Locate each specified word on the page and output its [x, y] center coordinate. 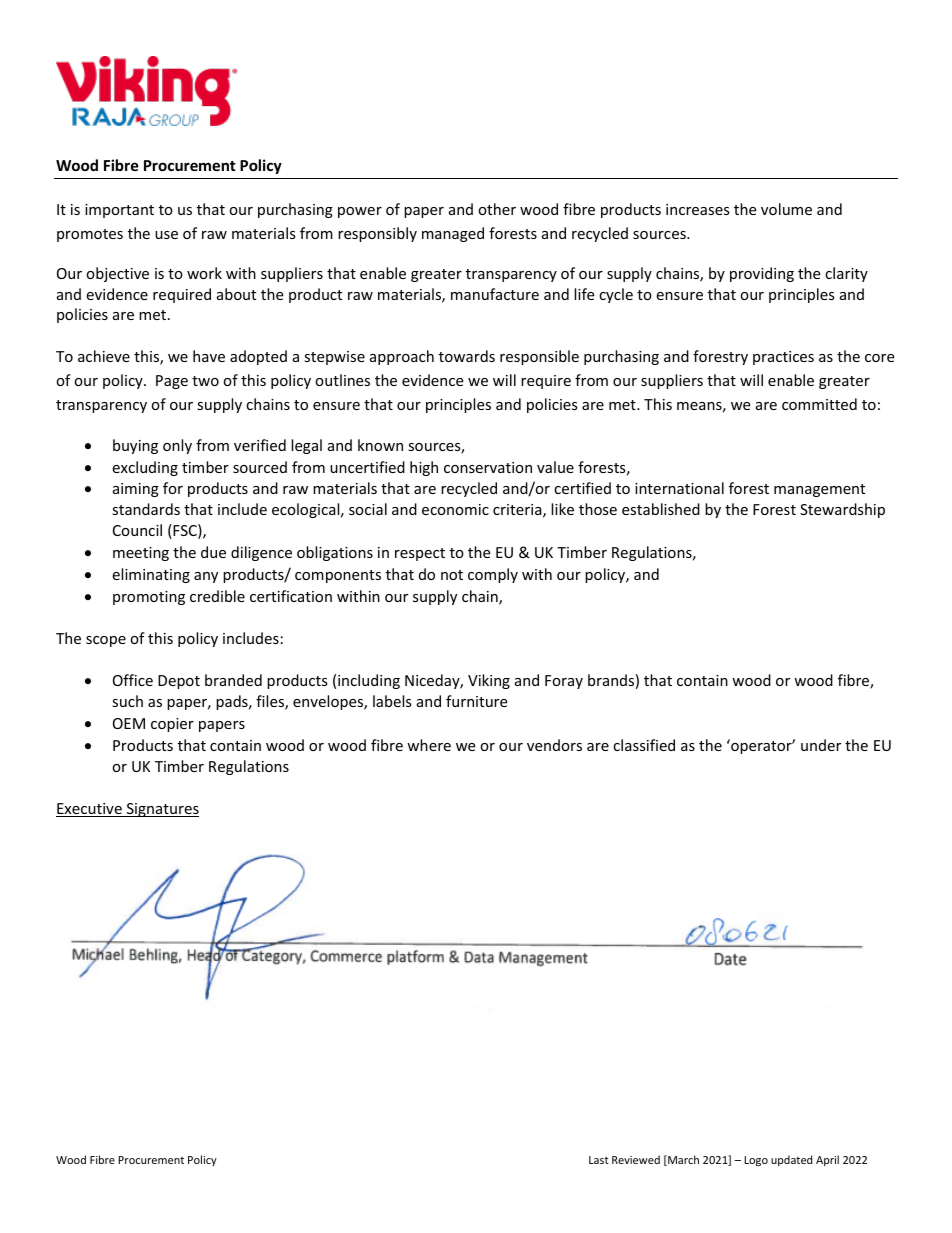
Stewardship [842, 510]
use [166, 235]
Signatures [161, 810]
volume [786, 209]
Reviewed [636, 1159]
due [213, 552]
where [429, 745]
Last [599, 1160]
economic [455, 509]
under [821, 745]
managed [453, 234]
